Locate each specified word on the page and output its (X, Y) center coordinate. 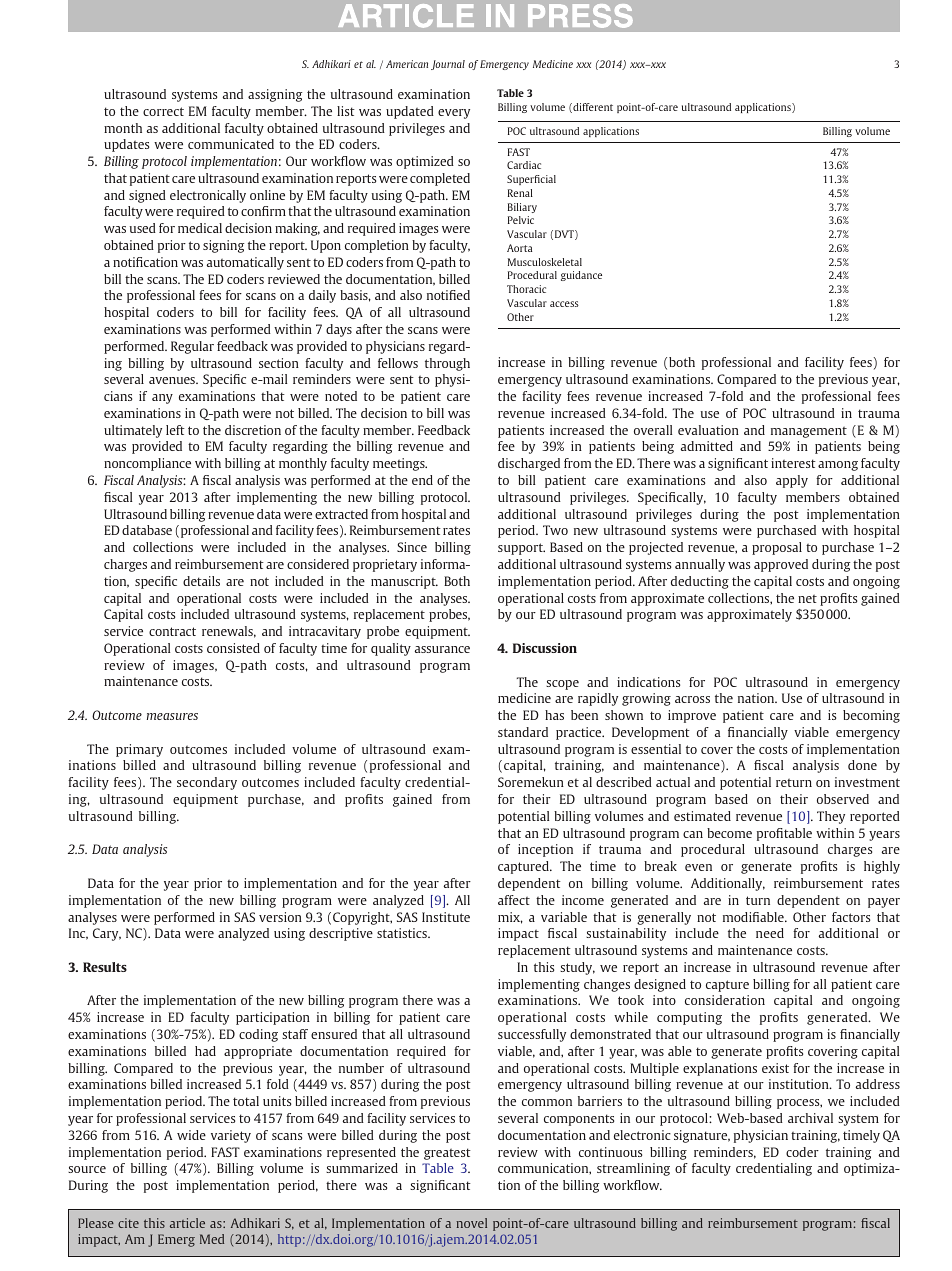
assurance (442, 649)
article (187, 1223)
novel (471, 1223)
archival (810, 1118)
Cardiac (524, 165)
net (807, 598)
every (454, 114)
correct (163, 111)
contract (172, 631)
